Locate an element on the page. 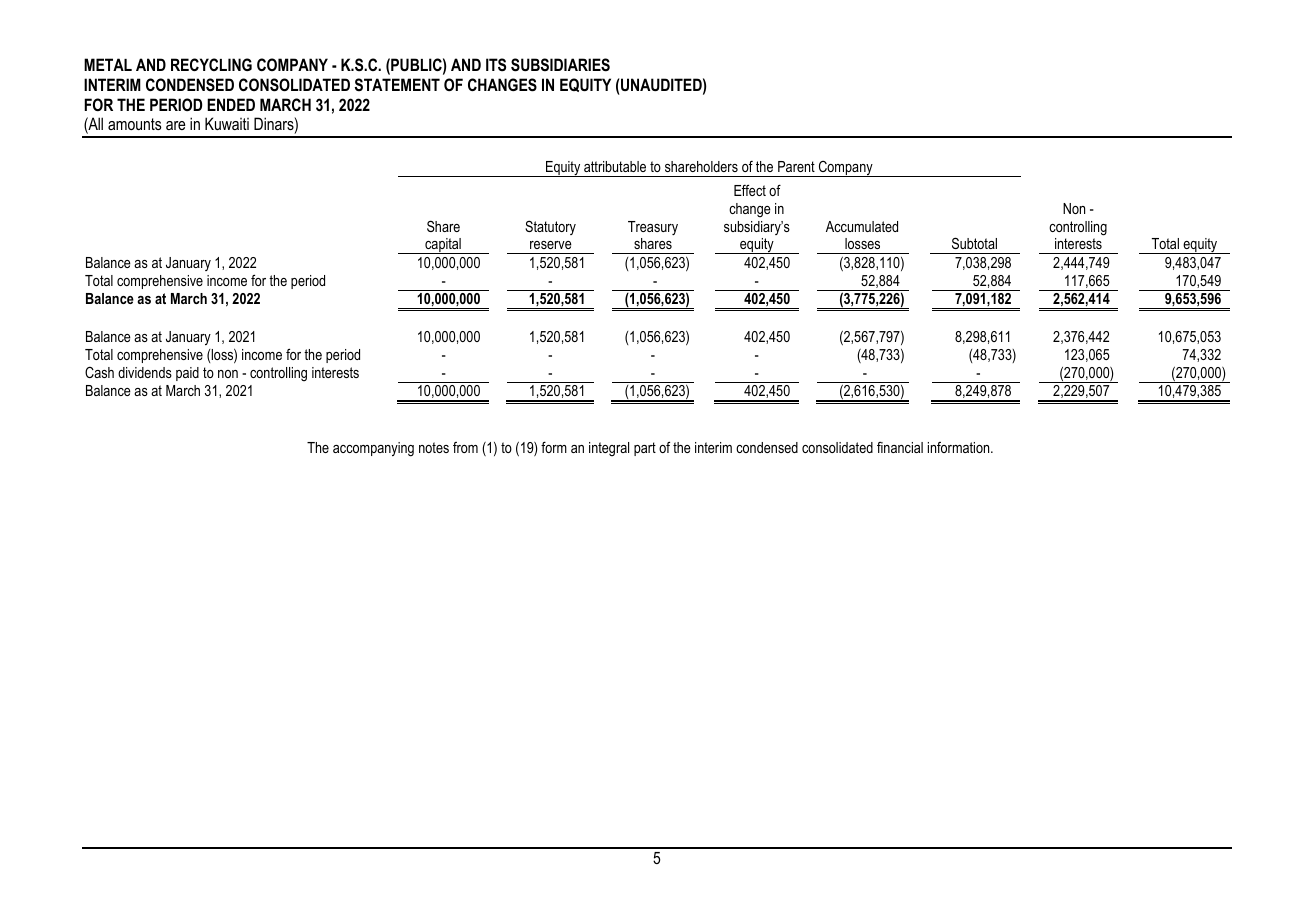  from is located at coordinates (465, 447).
